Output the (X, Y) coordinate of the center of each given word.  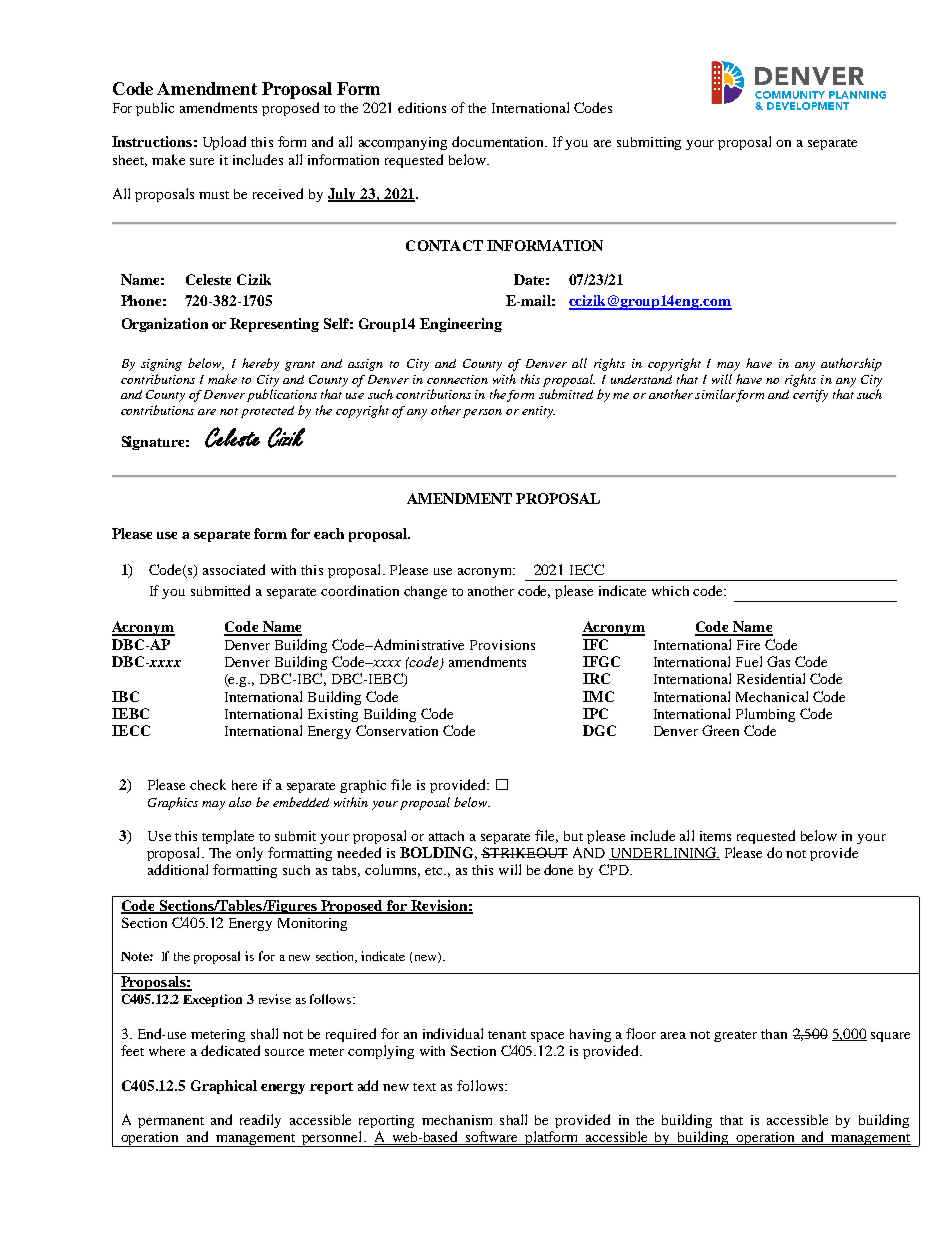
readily (260, 1121)
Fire (748, 645)
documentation (499, 141)
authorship (851, 364)
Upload (224, 143)
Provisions (502, 645)
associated (234, 569)
